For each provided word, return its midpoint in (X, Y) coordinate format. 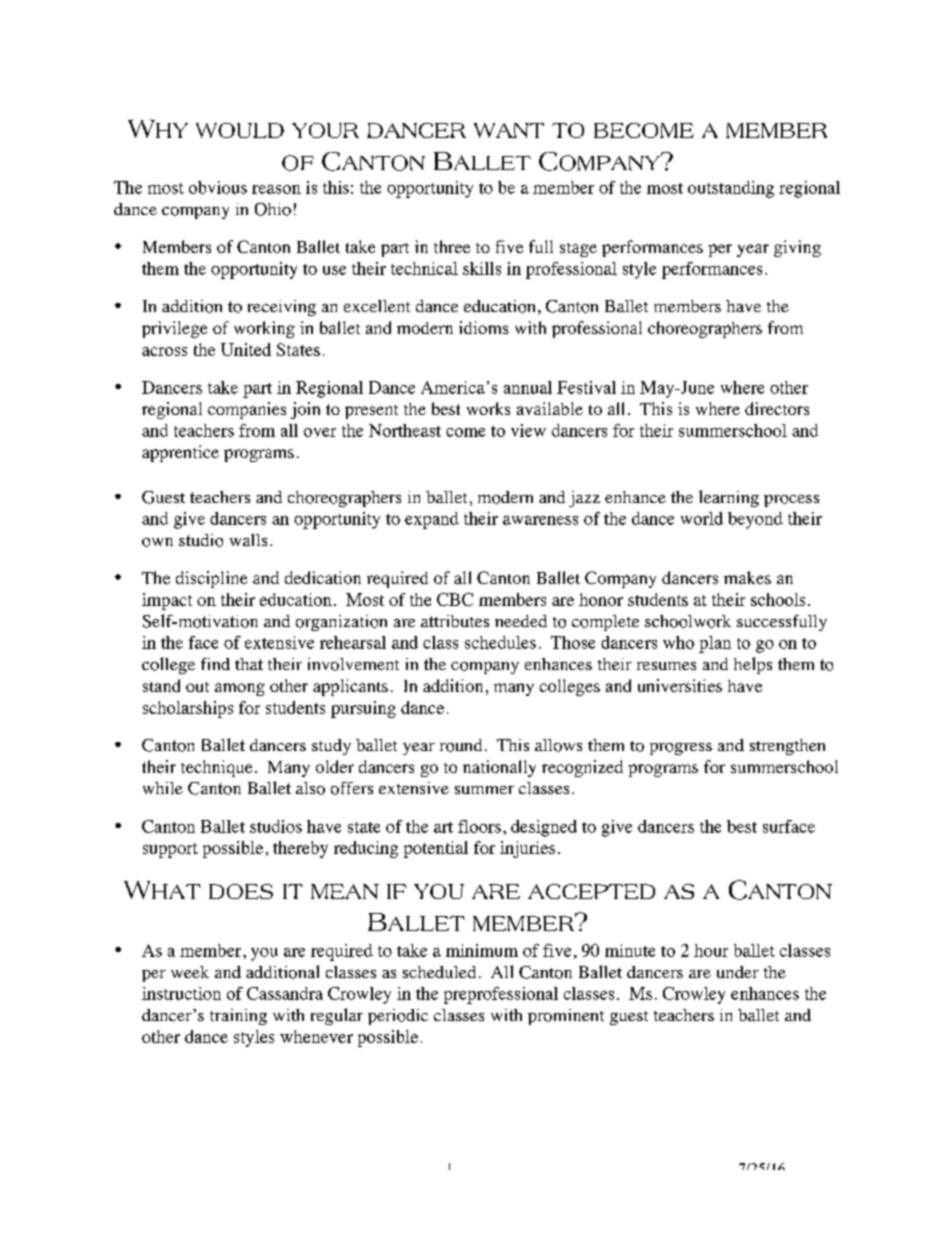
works (488, 408)
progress (681, 749)
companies (247, 410)
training (238, 1017)
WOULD (240, 130)
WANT (509, 130)
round (461, 745)
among (240, 689)
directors (777, 408)
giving (797, 248)
